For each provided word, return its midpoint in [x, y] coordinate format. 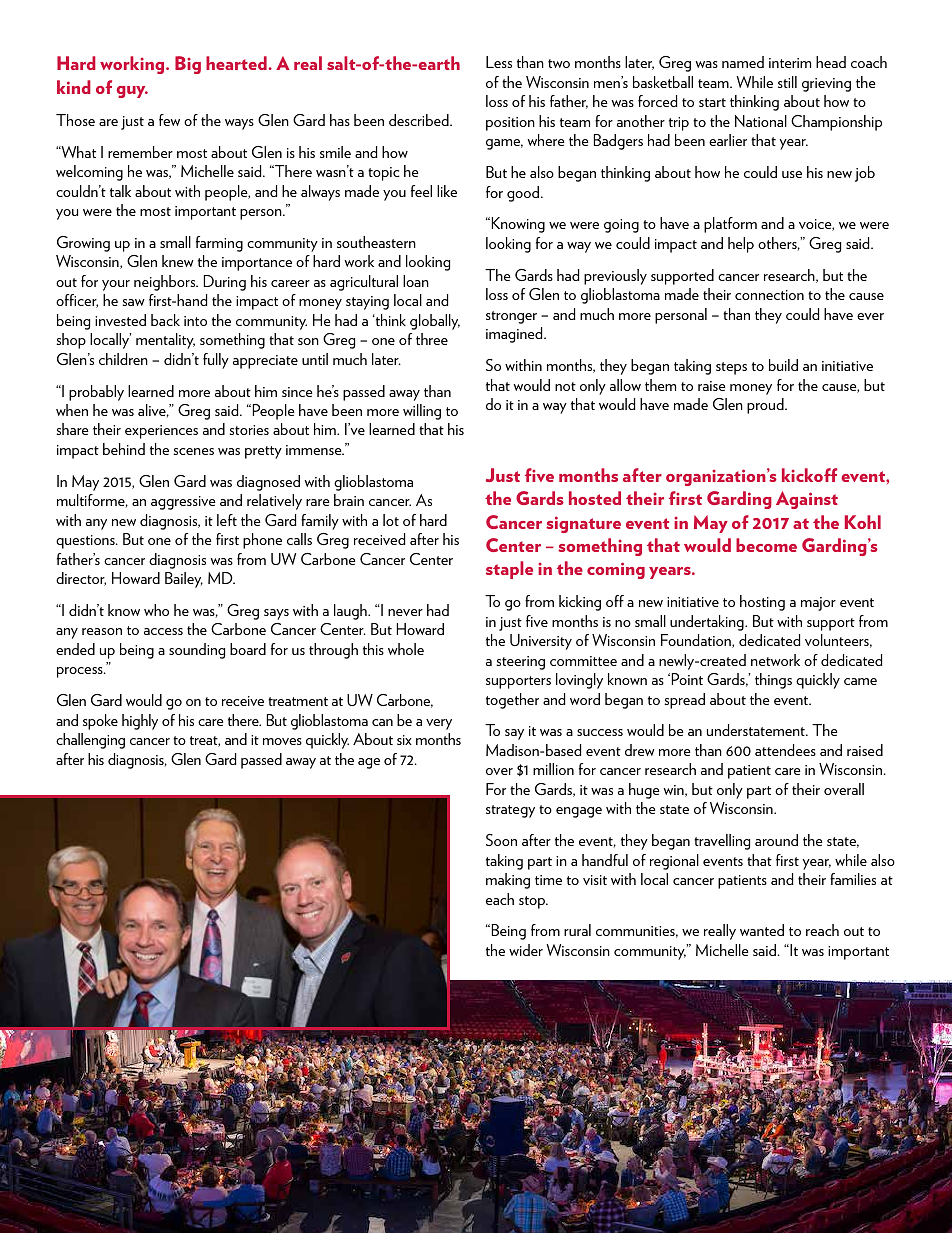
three [432, 339]
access [163, 631]
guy [132, 92]
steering [520, 663]
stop [533, 902]
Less [499, 62]
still [787, 82]
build [783, 365]
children [123, 359]
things [773, 681]
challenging [90, 741]
